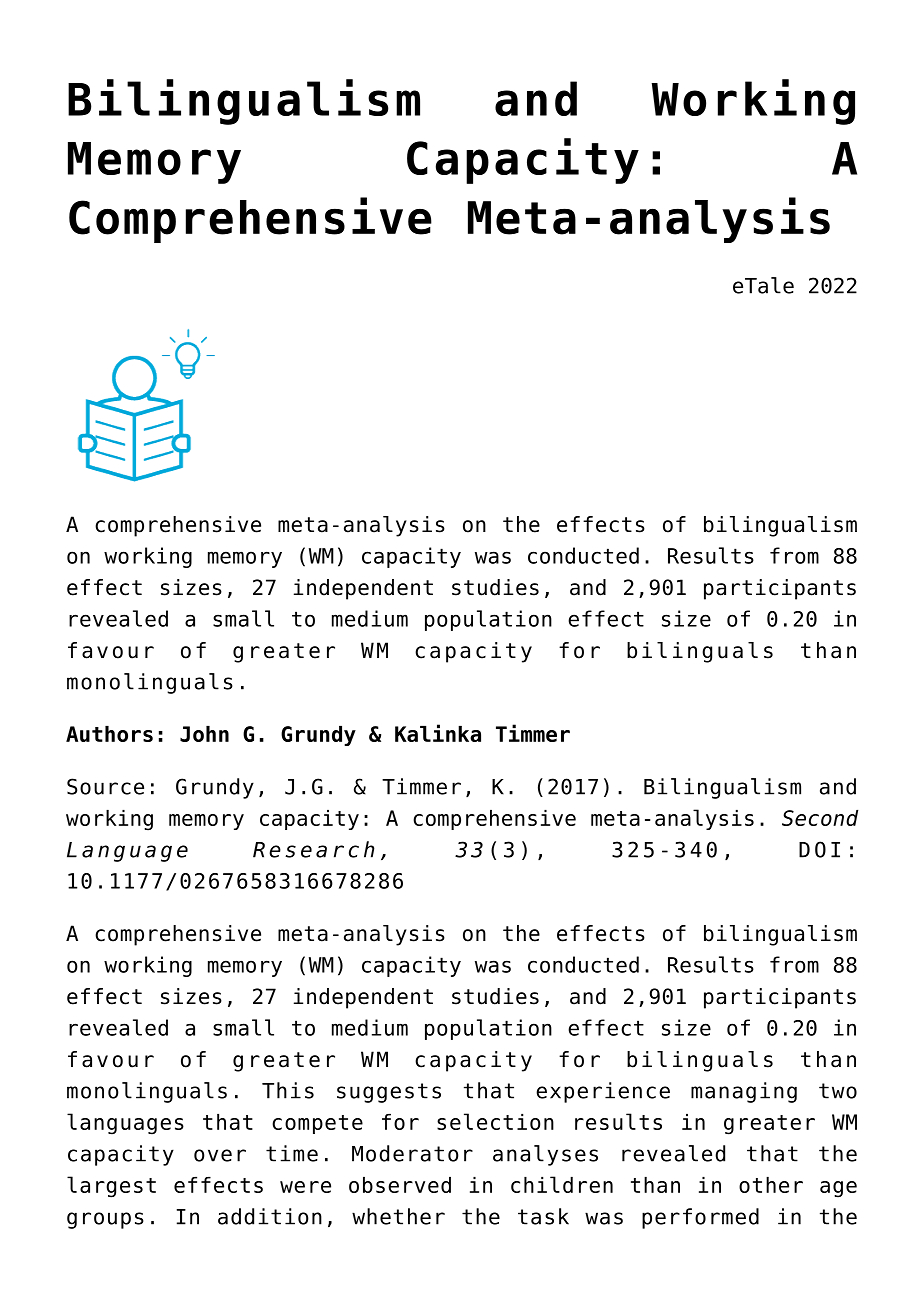 The image size is (924, 1308). I want to click on managing, so click(744, 1092).
